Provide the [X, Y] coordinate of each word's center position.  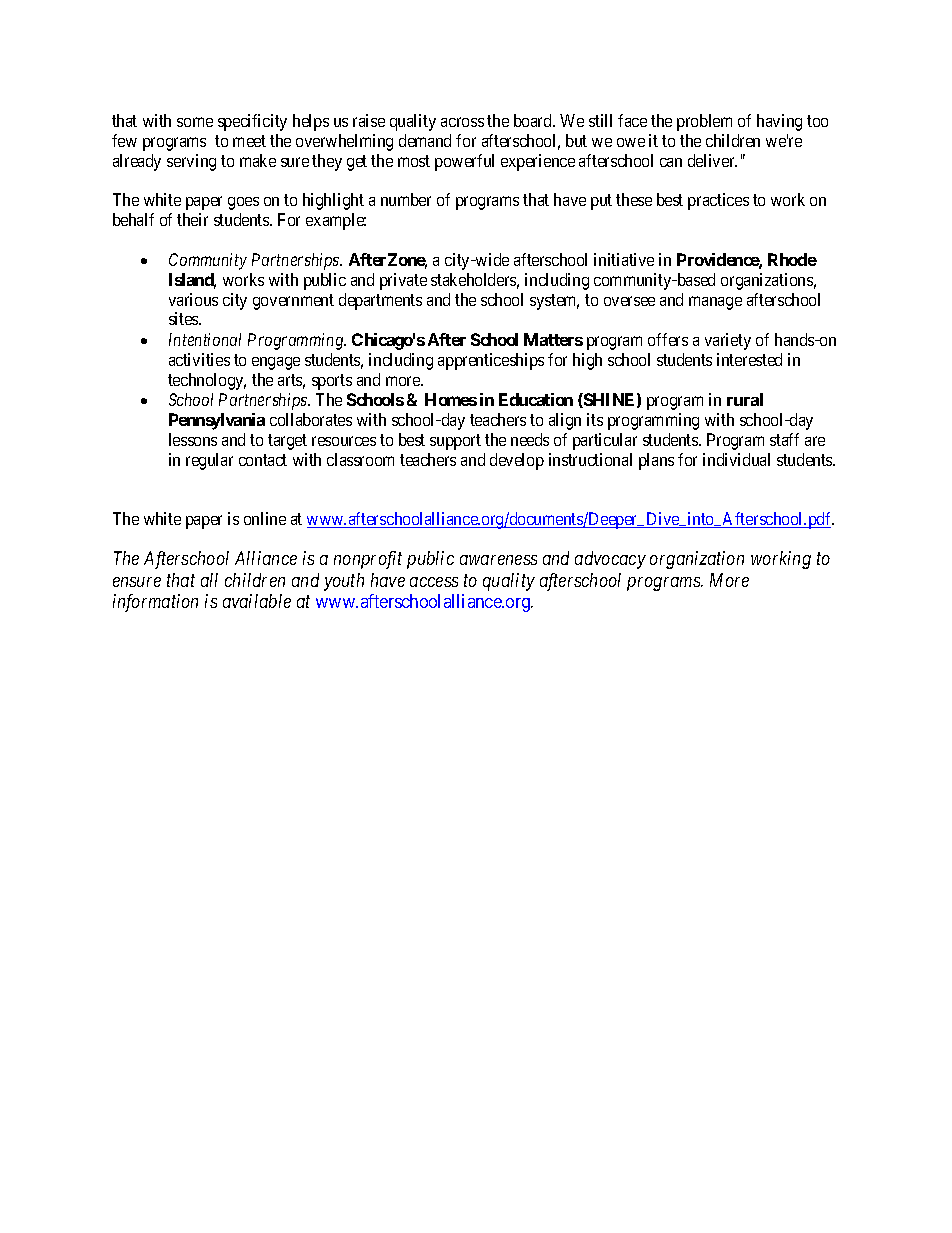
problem [704, 122]
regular [209, 461]
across [462, 122]
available [257, 601]
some [195, 122]
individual [736, 459]
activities [199, 359]
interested [749, 359]
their [192, 219]
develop [517, 461]
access [434, 582]
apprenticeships [491, 361]
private [403, 281]
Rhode [792, 259]
